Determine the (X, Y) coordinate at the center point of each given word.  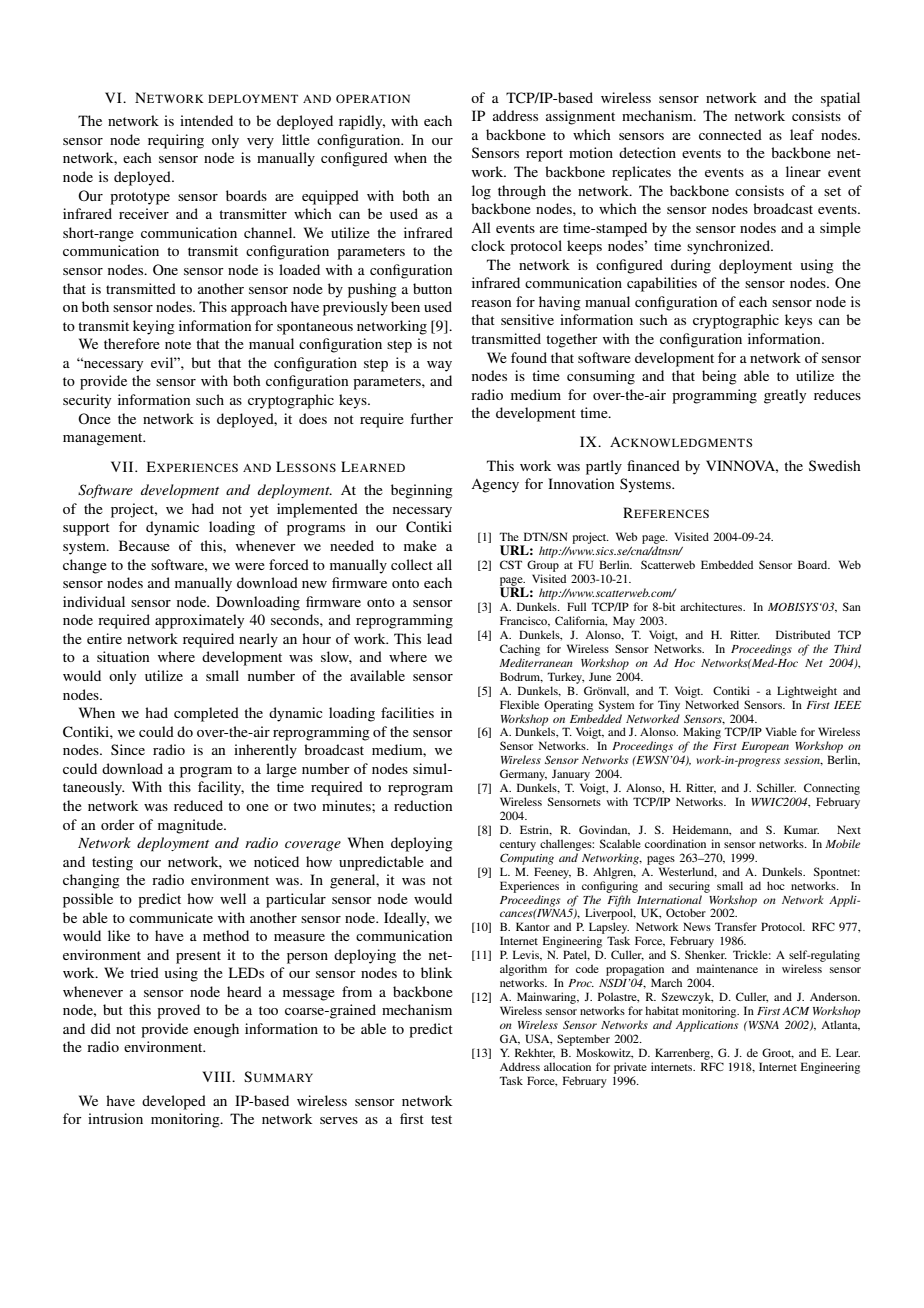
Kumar (801, 829)
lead (439, 638)
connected (730, 134)
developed (174, 1102)
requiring (176, 141)
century (518, 846)
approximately (199, 621)
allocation (567, 1066)
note (178, 344)
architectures (712, 606)
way (439, 366)
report (544, 155)
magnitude (191, 826)
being (719, 377)
